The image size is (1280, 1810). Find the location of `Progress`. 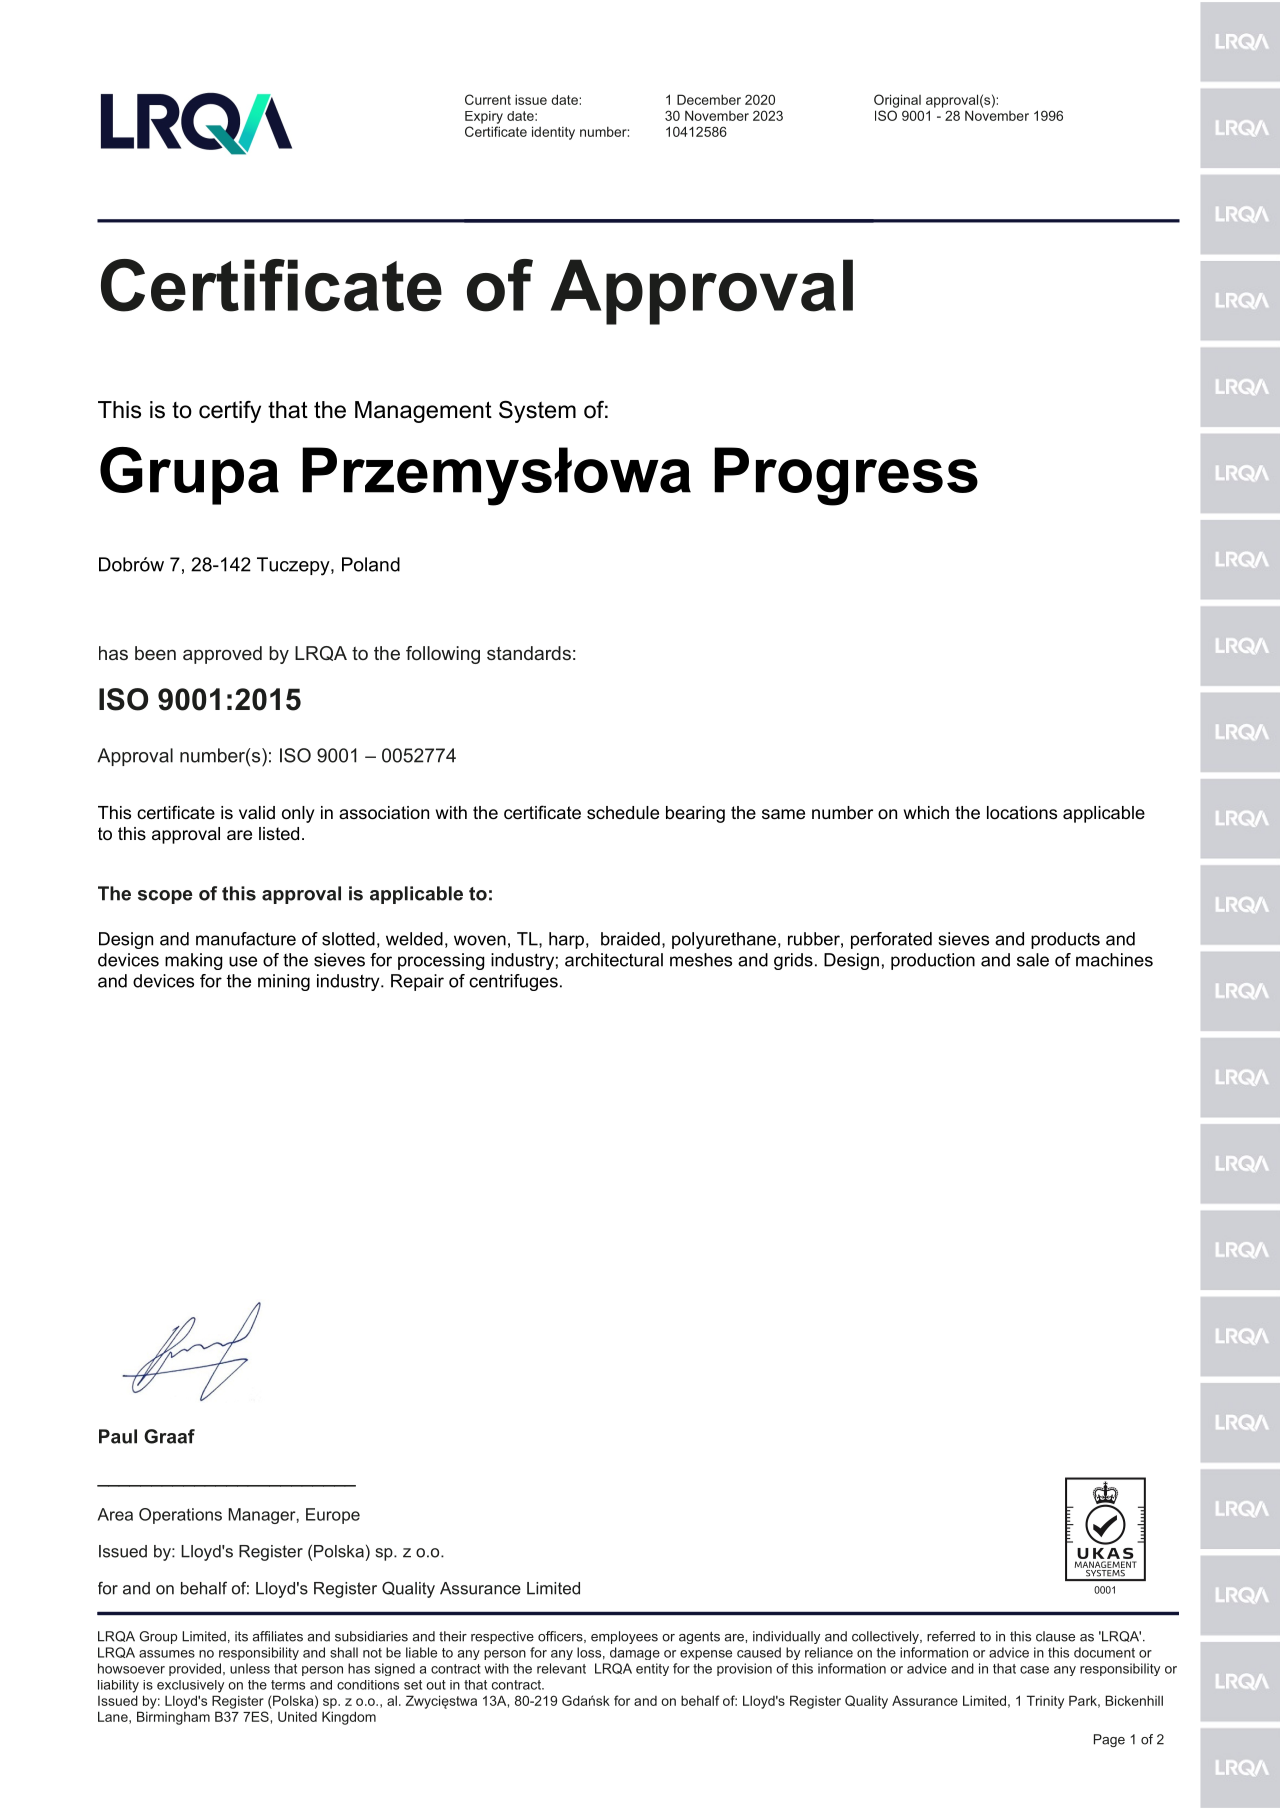

Progress is located at coordinates (846, 476).
